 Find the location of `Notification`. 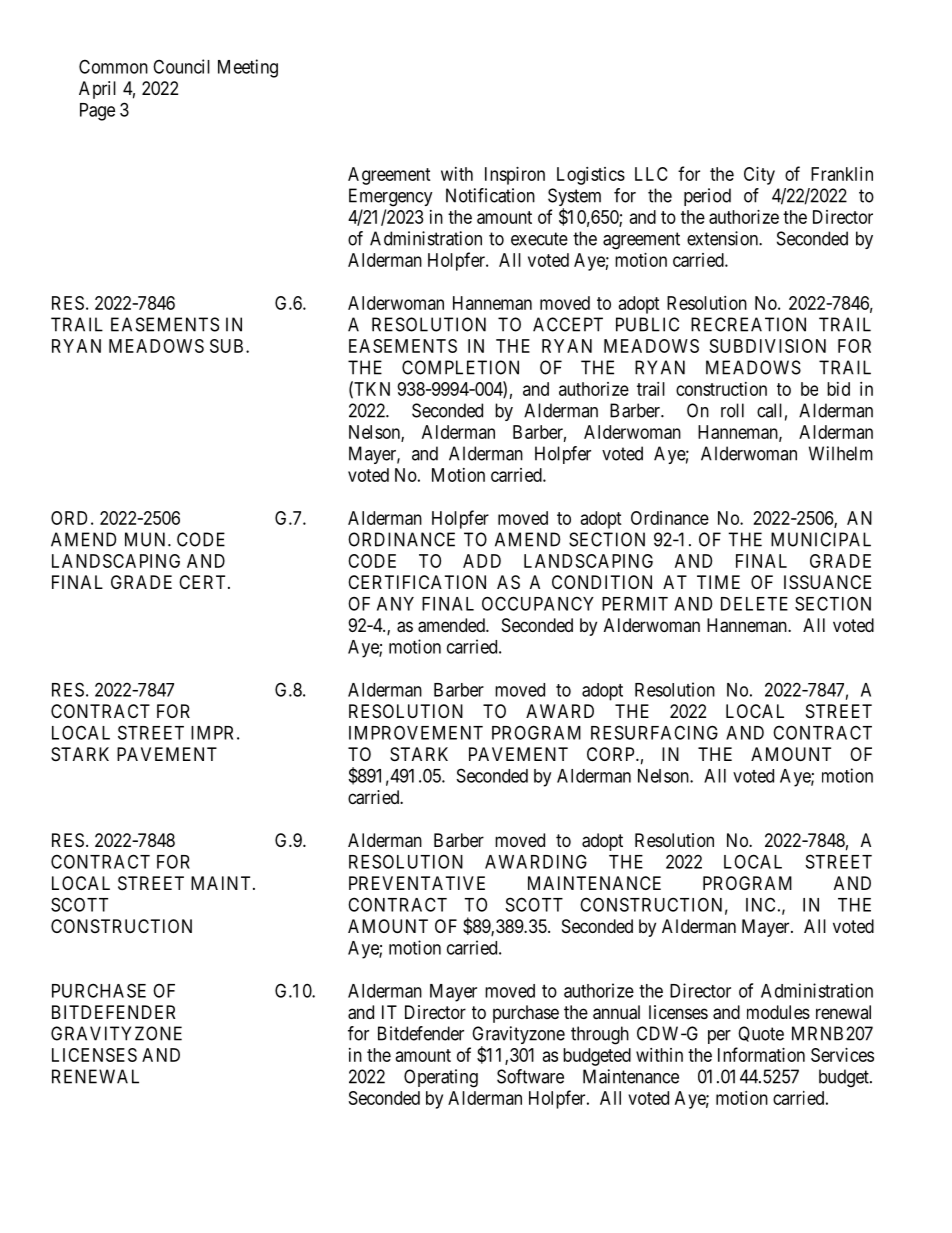

Notification is located at coordinates (490, 195).
